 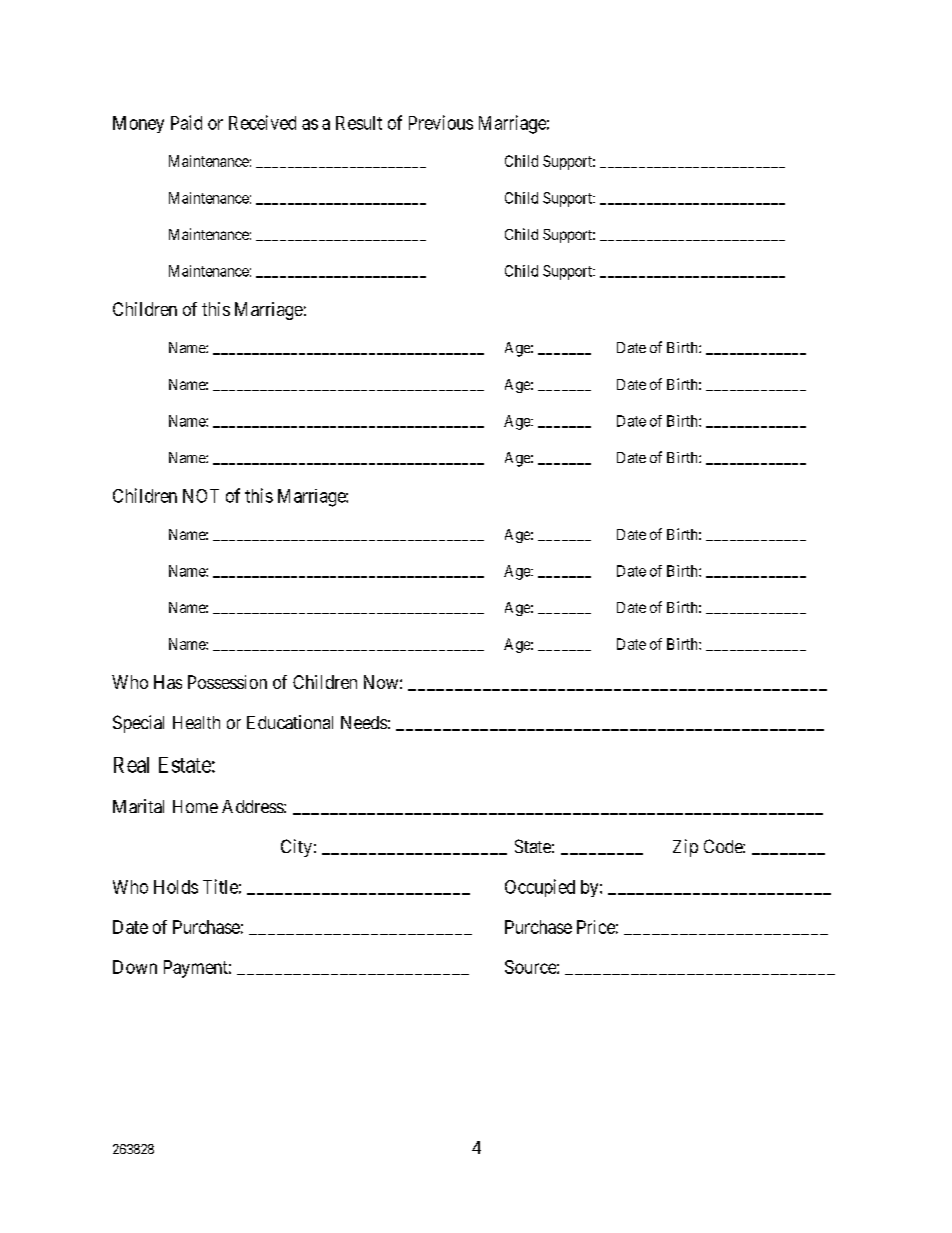 What do you see at coordinates (364, 722) in the screenshot?
I see `Needs` at bounding box center [364, 722].
